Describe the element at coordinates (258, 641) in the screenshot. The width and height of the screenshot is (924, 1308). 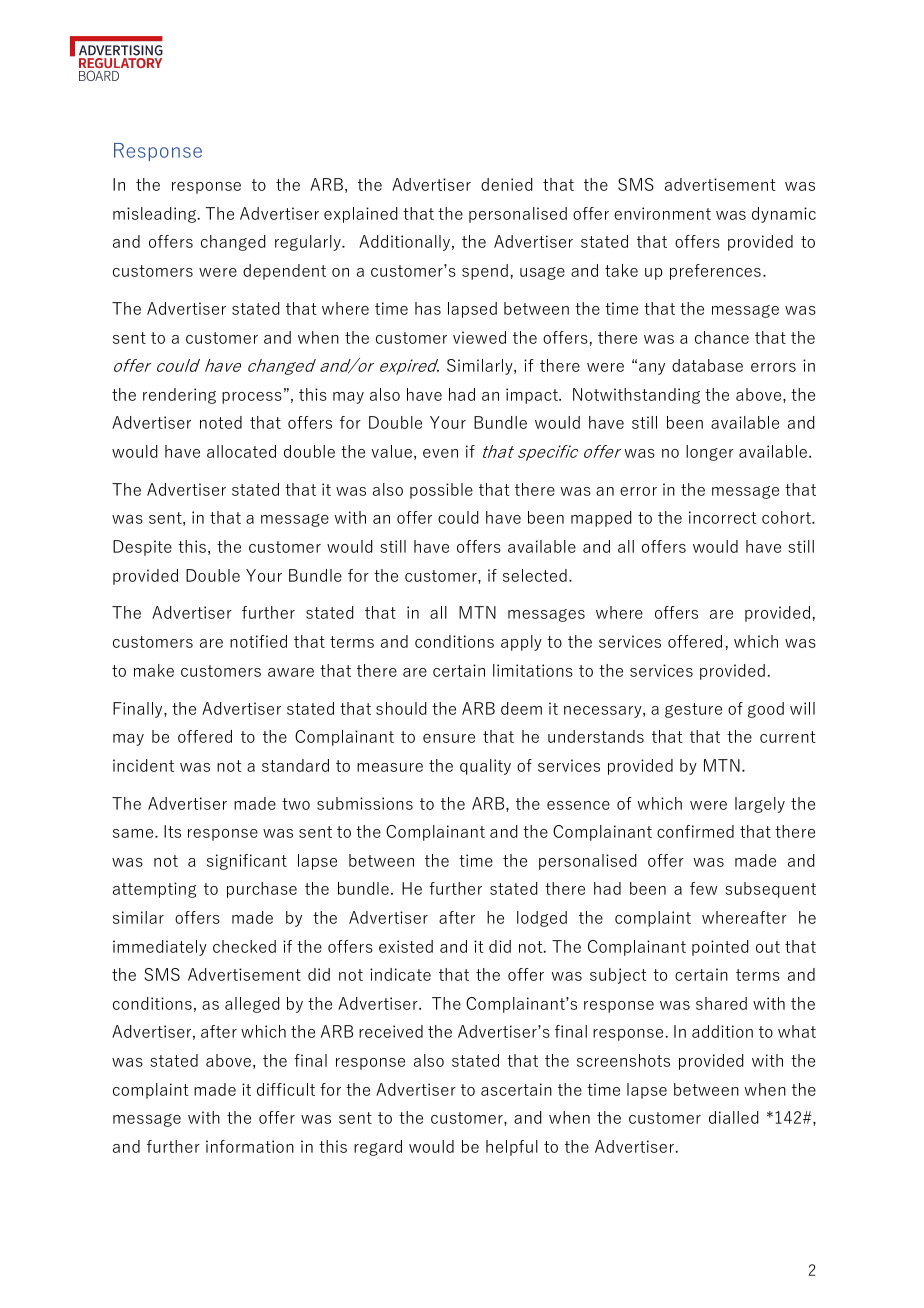
I see `notified` at that location.
